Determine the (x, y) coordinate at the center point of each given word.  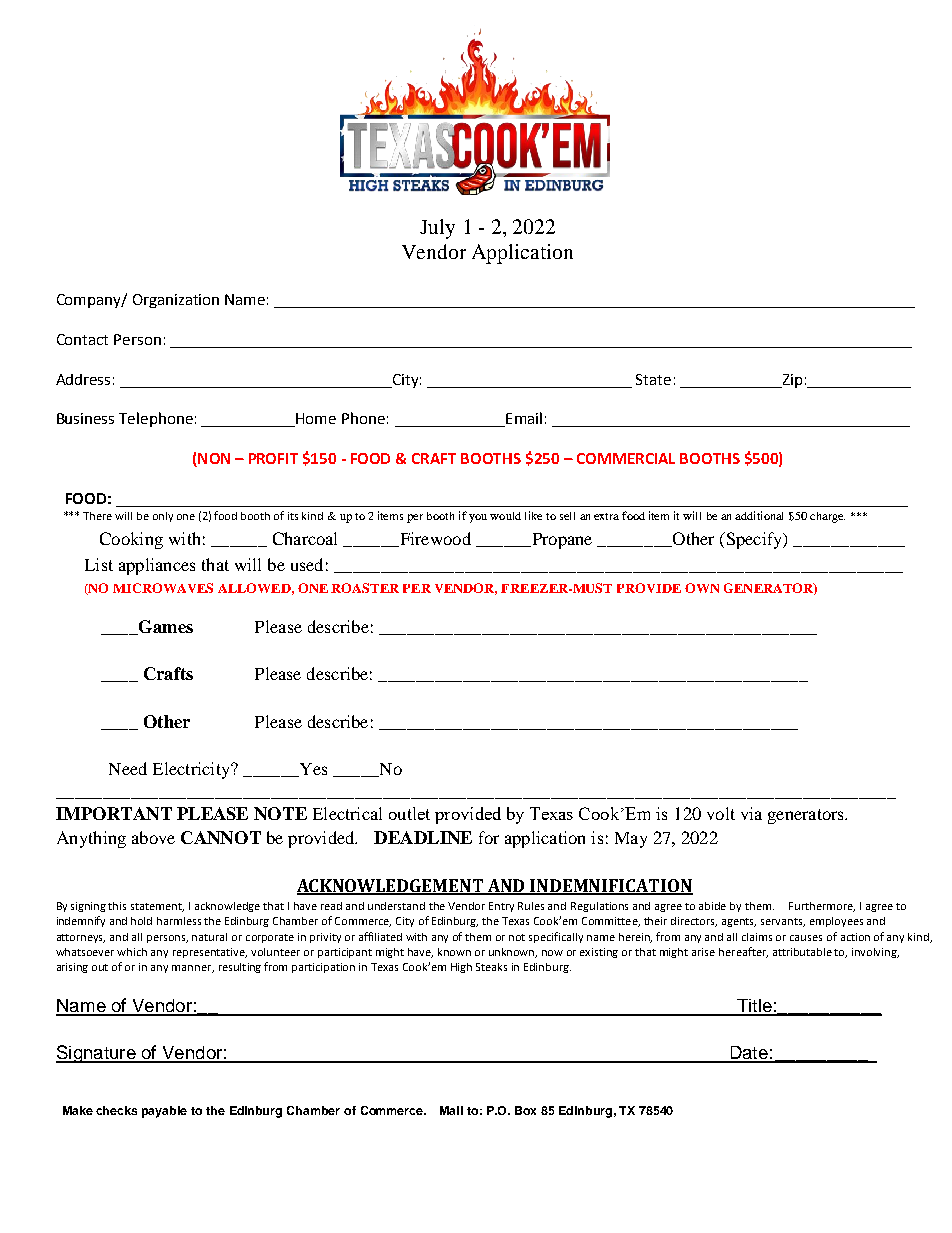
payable (164, 1112)
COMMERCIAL (626, 458)
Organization (176, 301)
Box (525, 1110)
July (437, 229)
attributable (802, 952)
